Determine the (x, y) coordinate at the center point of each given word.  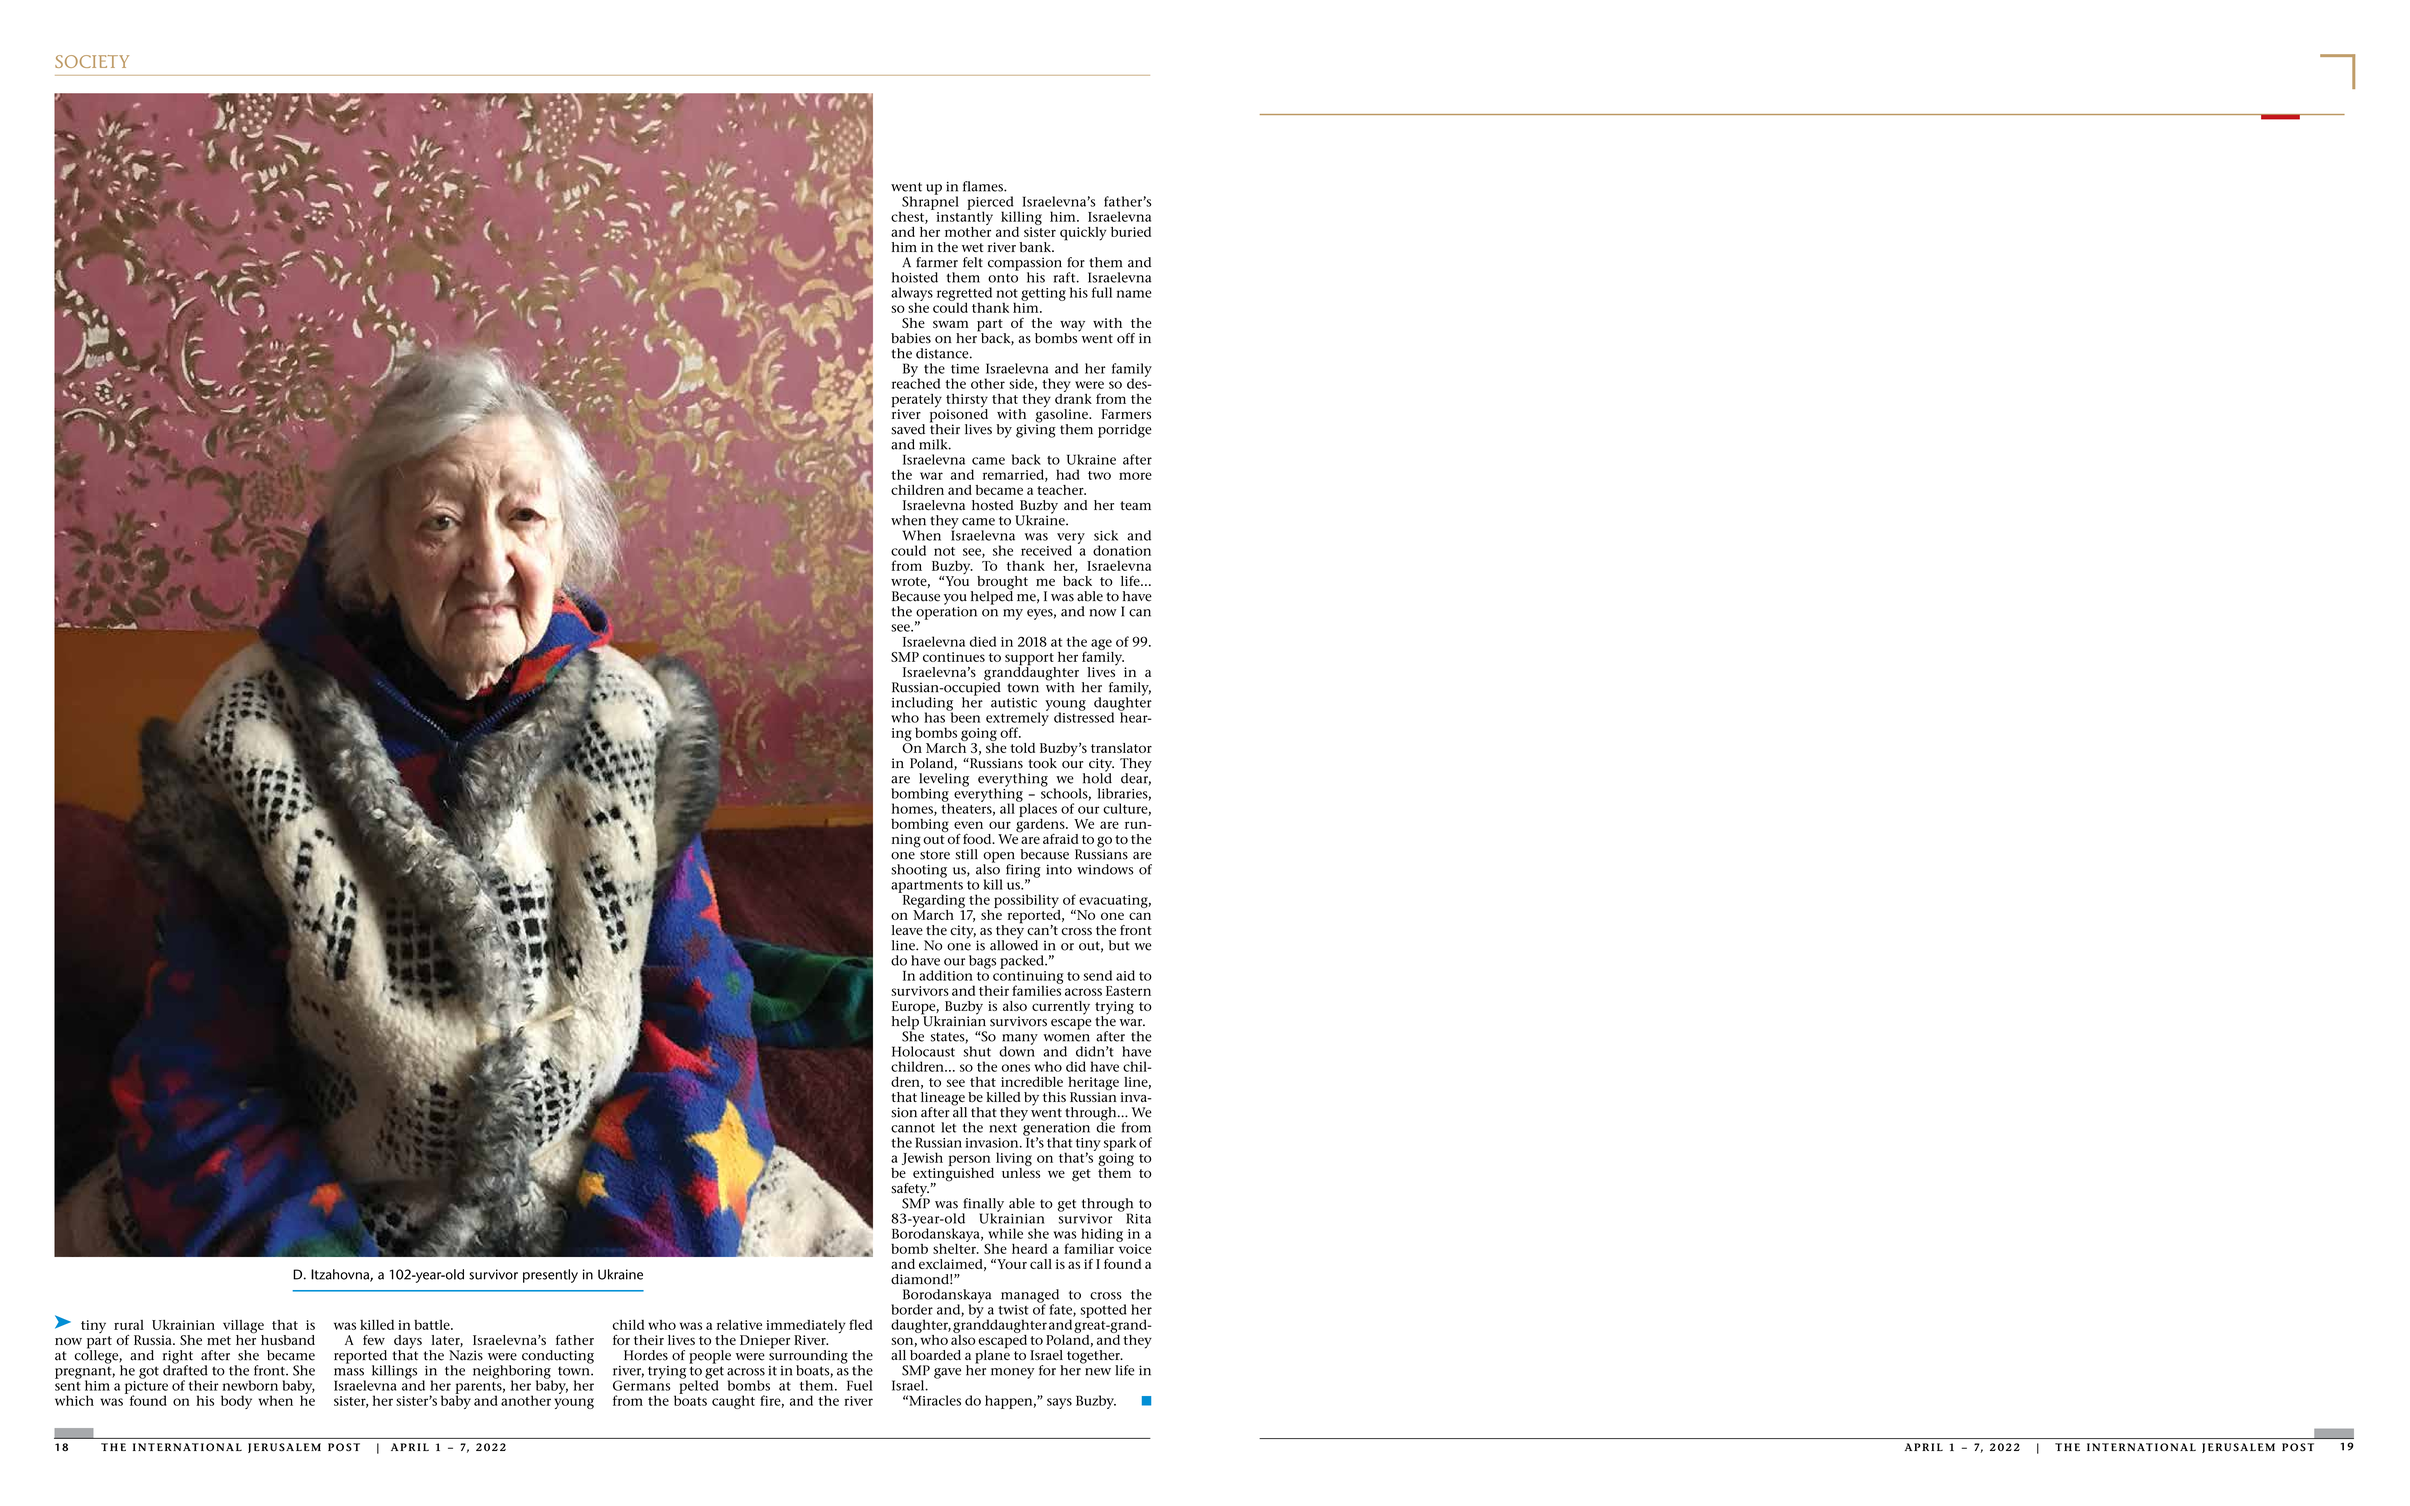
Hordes (646, 1355)
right (178, 1358)
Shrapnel (929, 203)
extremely (1017, 719)
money (1012, 1373)
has (934, 717)
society (92, 61)
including (922, 705)
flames (984, 186)
